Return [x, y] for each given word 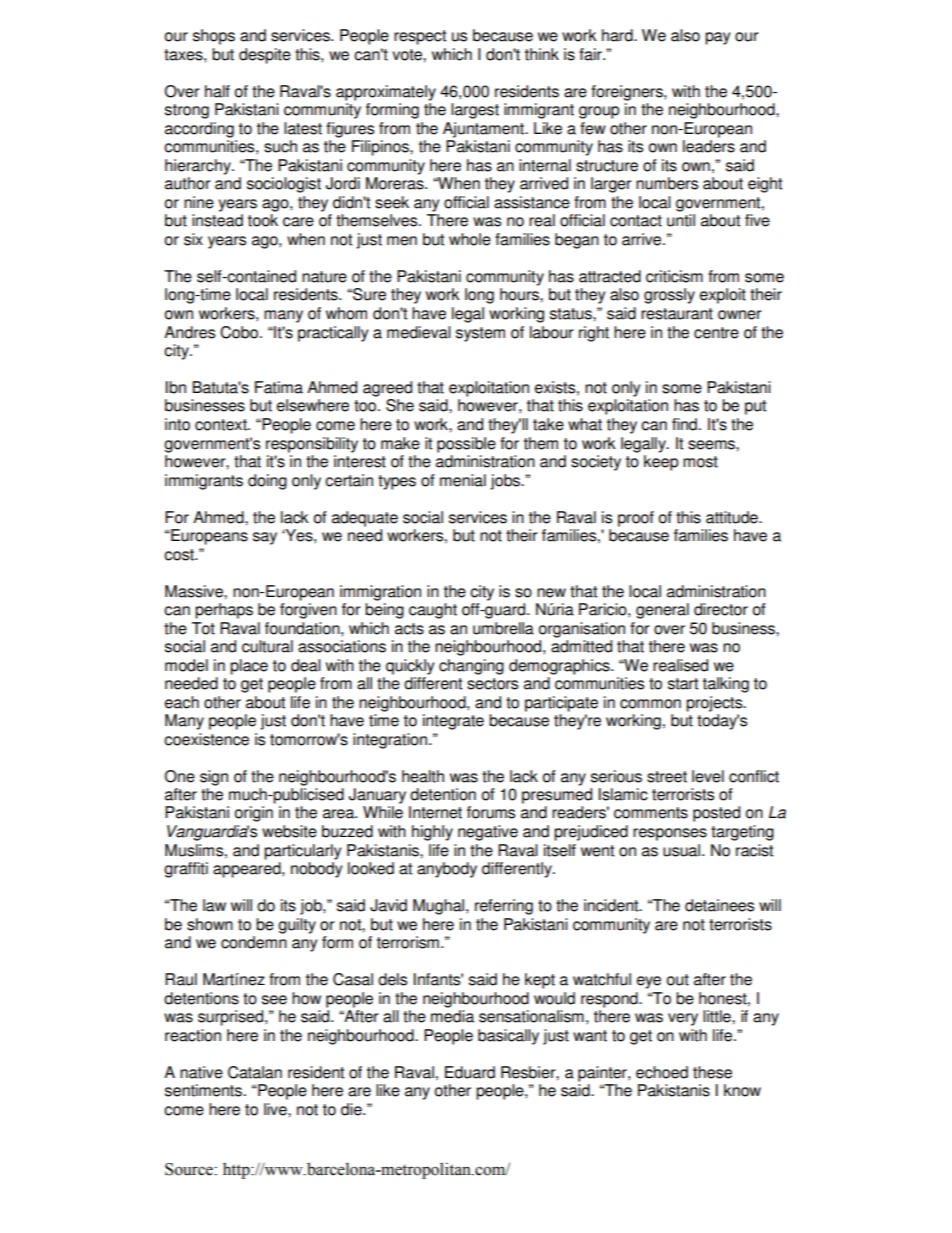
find [684, 424]
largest [475, 111]
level [708, 776]
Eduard [470, 1072]
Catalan [255, 1072]
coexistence [206, 739]
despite [265, 56]
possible [466, 445]
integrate [453, 722]
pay [717, 38]
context [222, 425]
